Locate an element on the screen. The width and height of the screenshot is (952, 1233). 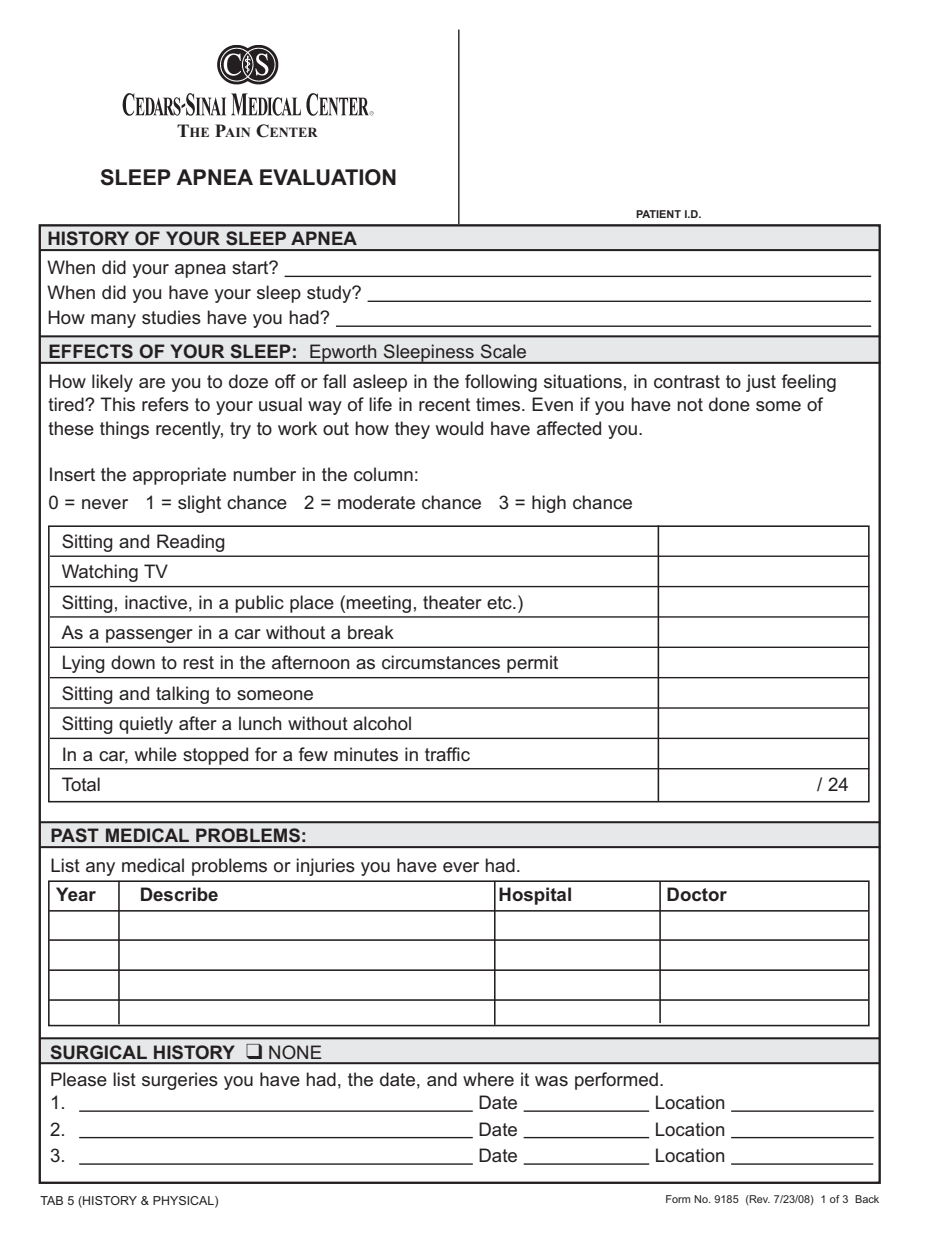
where is located at coordinates (488, 1079).
